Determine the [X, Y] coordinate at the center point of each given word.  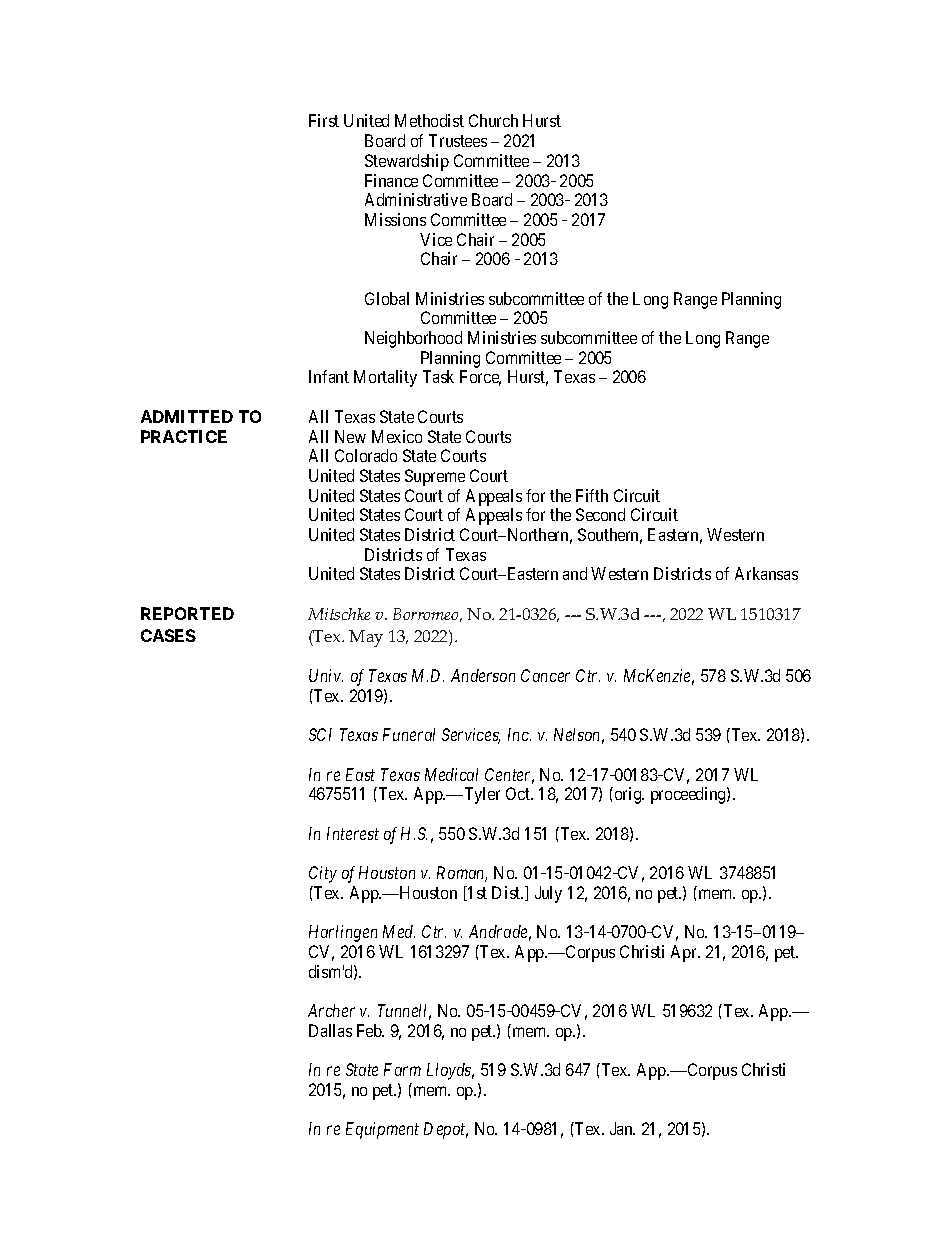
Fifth [592, 495]
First [324, 120]
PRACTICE [184, 436]
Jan [622, 1128]
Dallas [330, 1030]
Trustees [458, 140]
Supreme [435, 477]
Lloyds [450, 1071]
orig [628, 795]
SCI [320, 734]
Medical [451, 774]
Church [493, 120]
